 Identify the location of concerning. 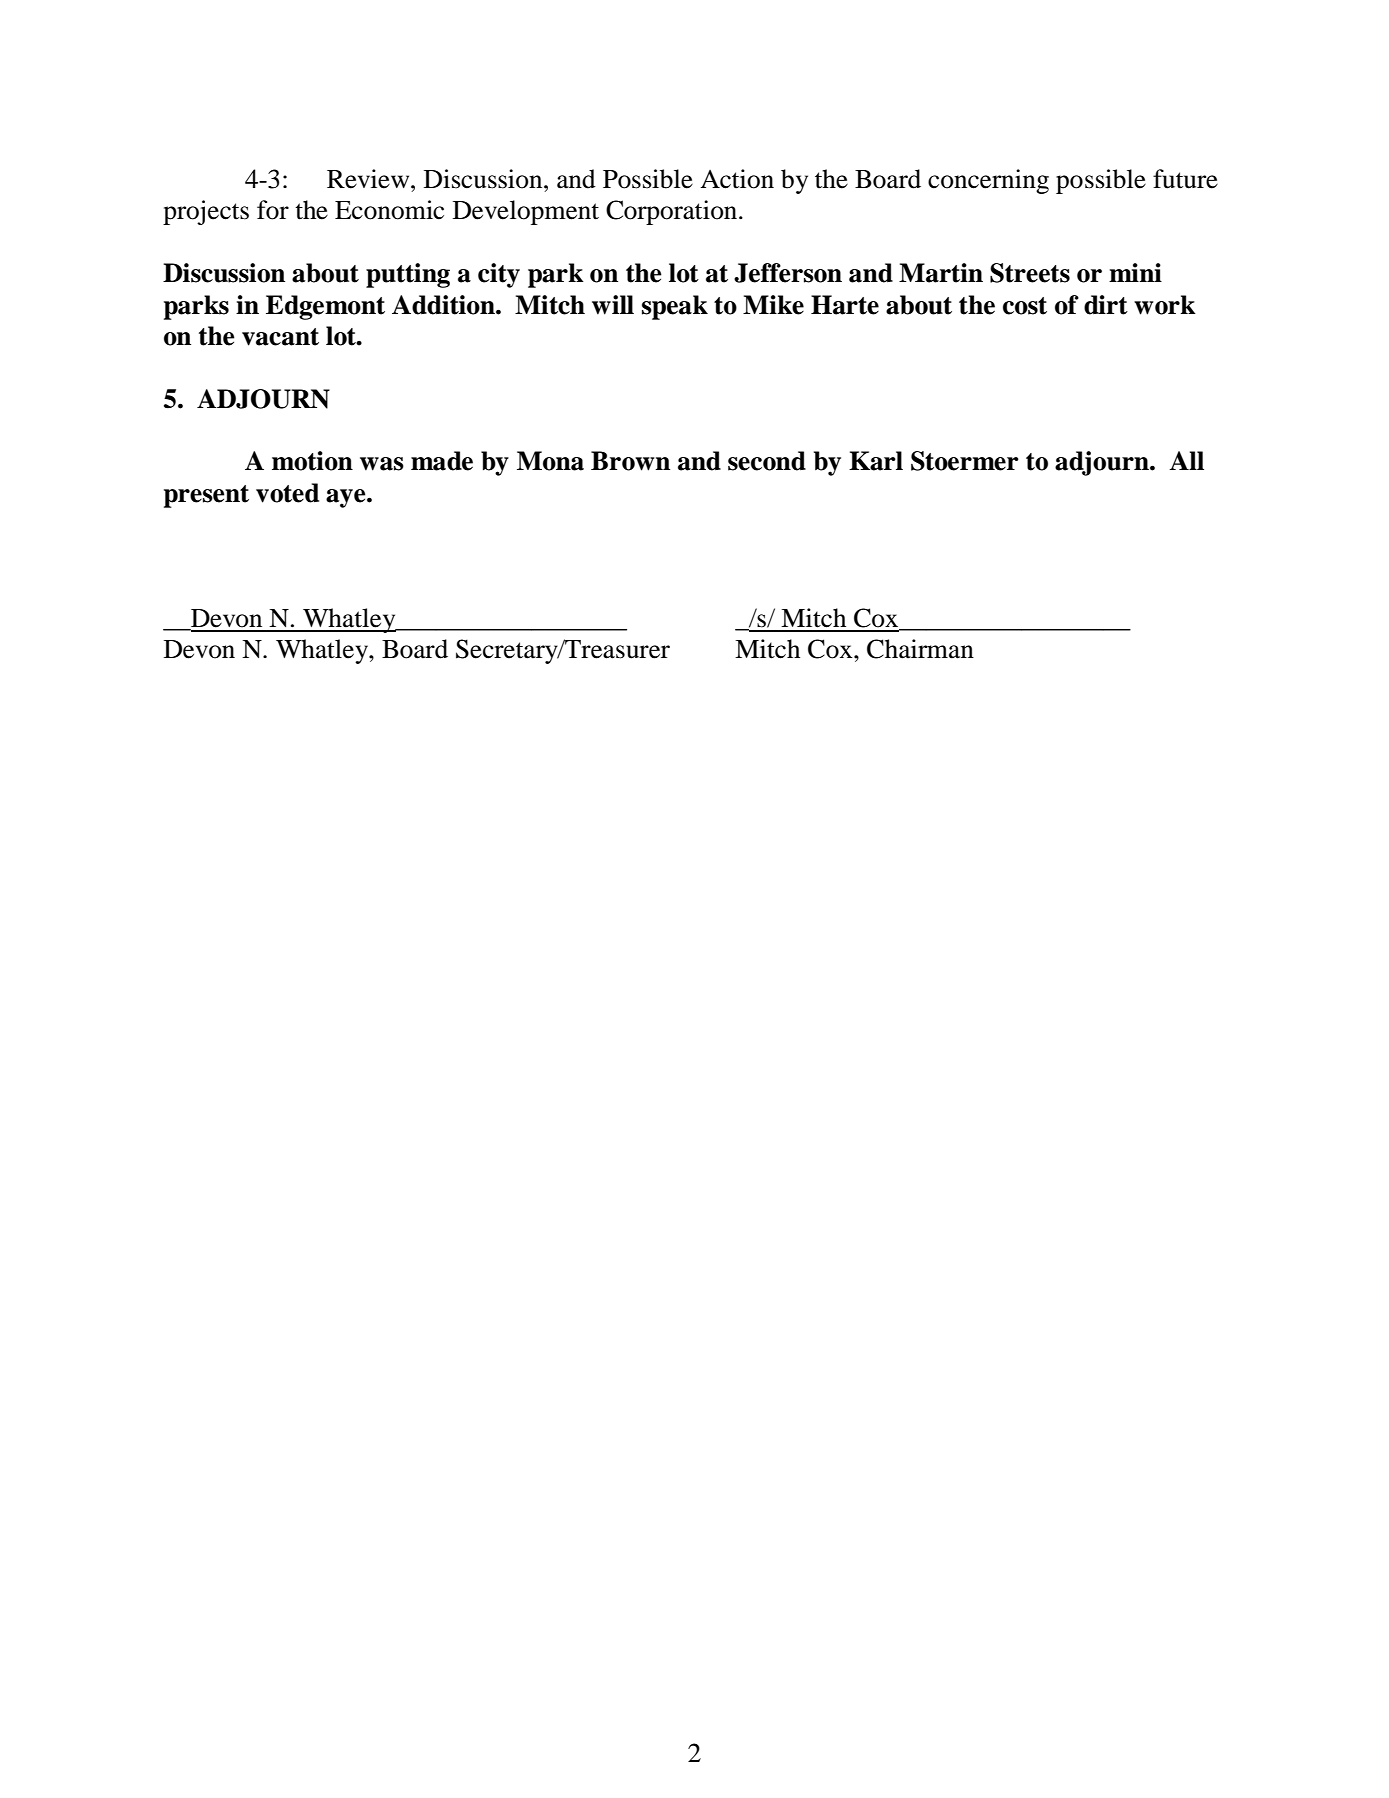
(988, 181).
